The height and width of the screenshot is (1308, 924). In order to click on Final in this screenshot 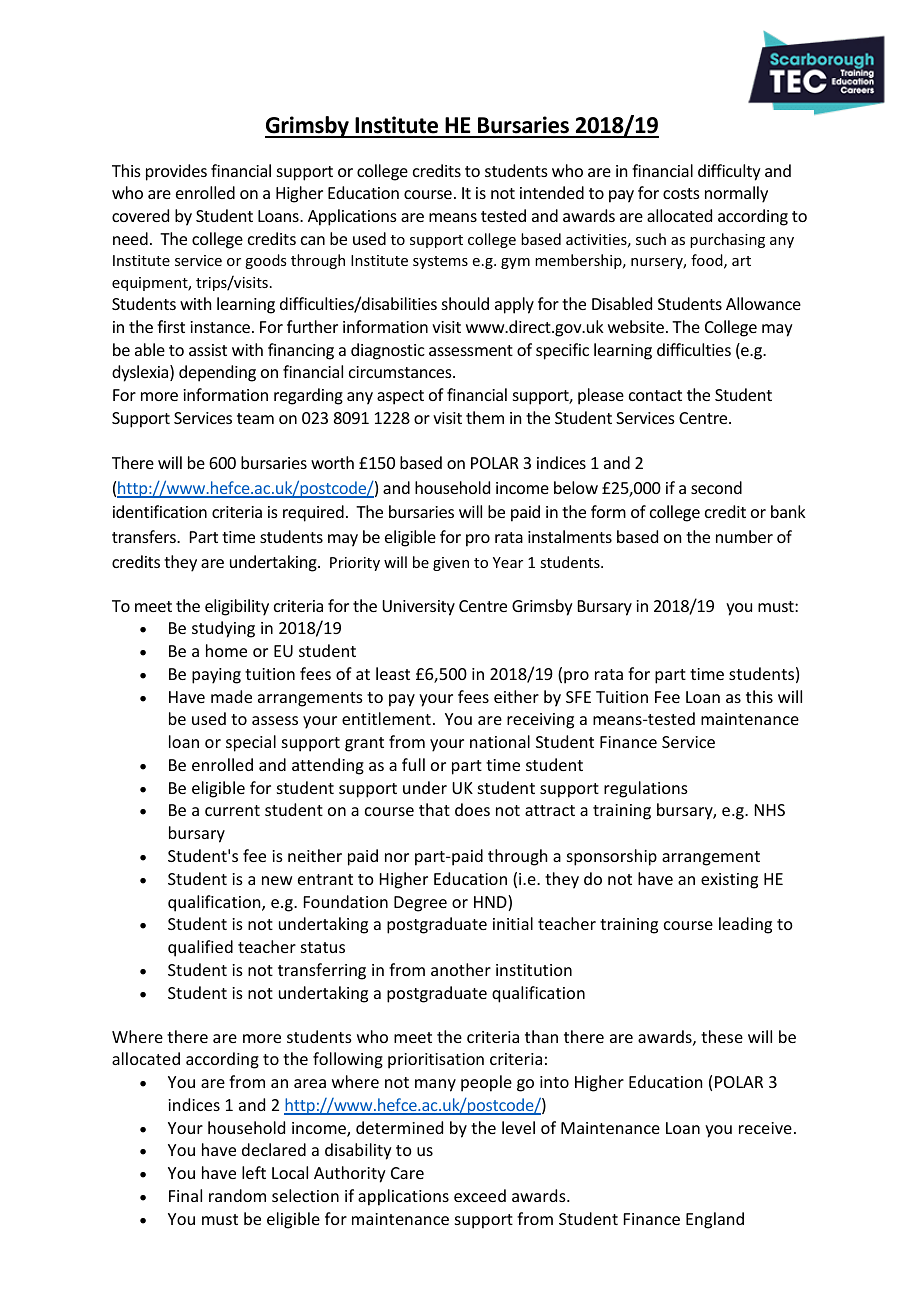, I will do `click(185, 1195)`.
